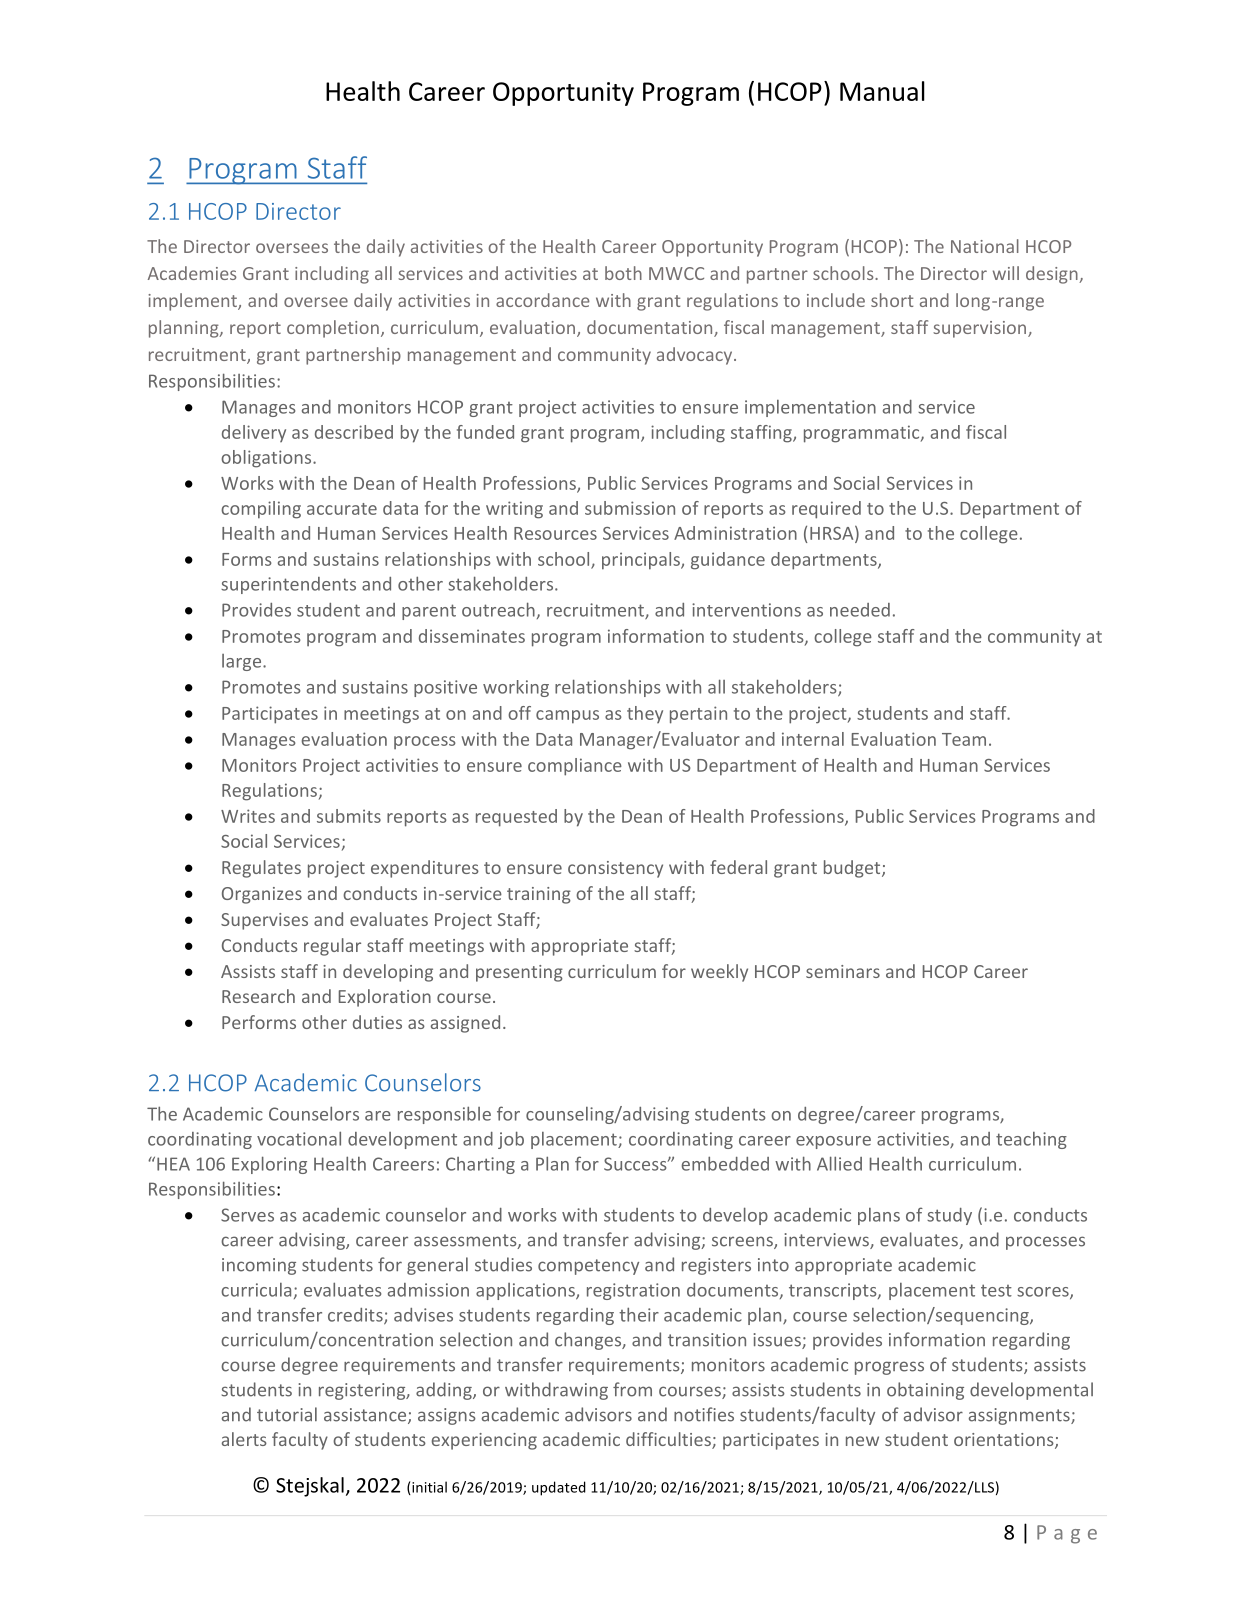 The image size is (1251, 1619). I want to click on Academies, so click(192, 273).
